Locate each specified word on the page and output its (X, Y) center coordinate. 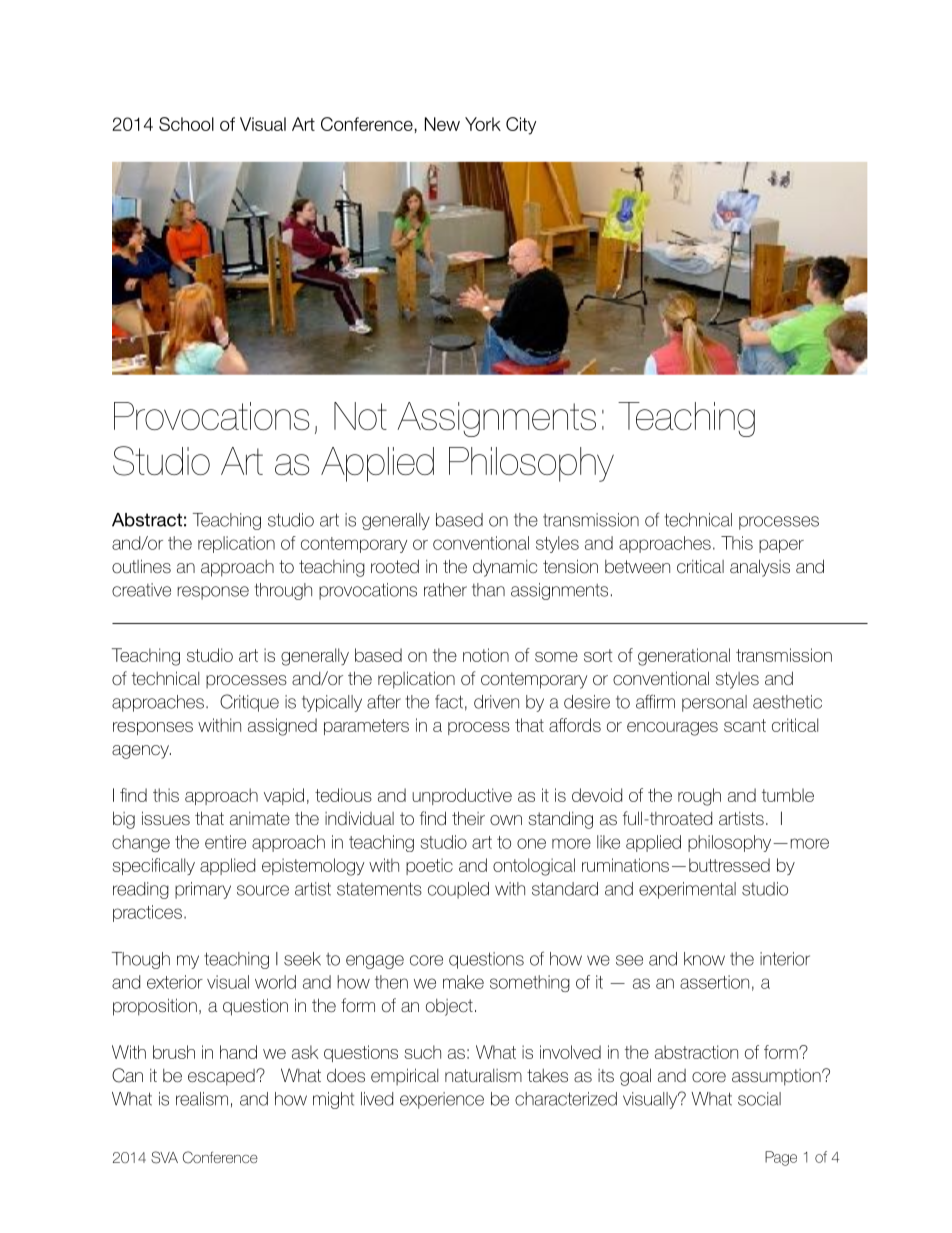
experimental (687, 890)
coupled (458, 890)
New (442, 124)
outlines (141, 566)
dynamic (505, 568)
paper (781, 546)
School (186, 124)
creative (141, 590)
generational (684, 657)
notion (486, 655)
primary (203, 890)
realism (202, 1099)
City (521, 126)
